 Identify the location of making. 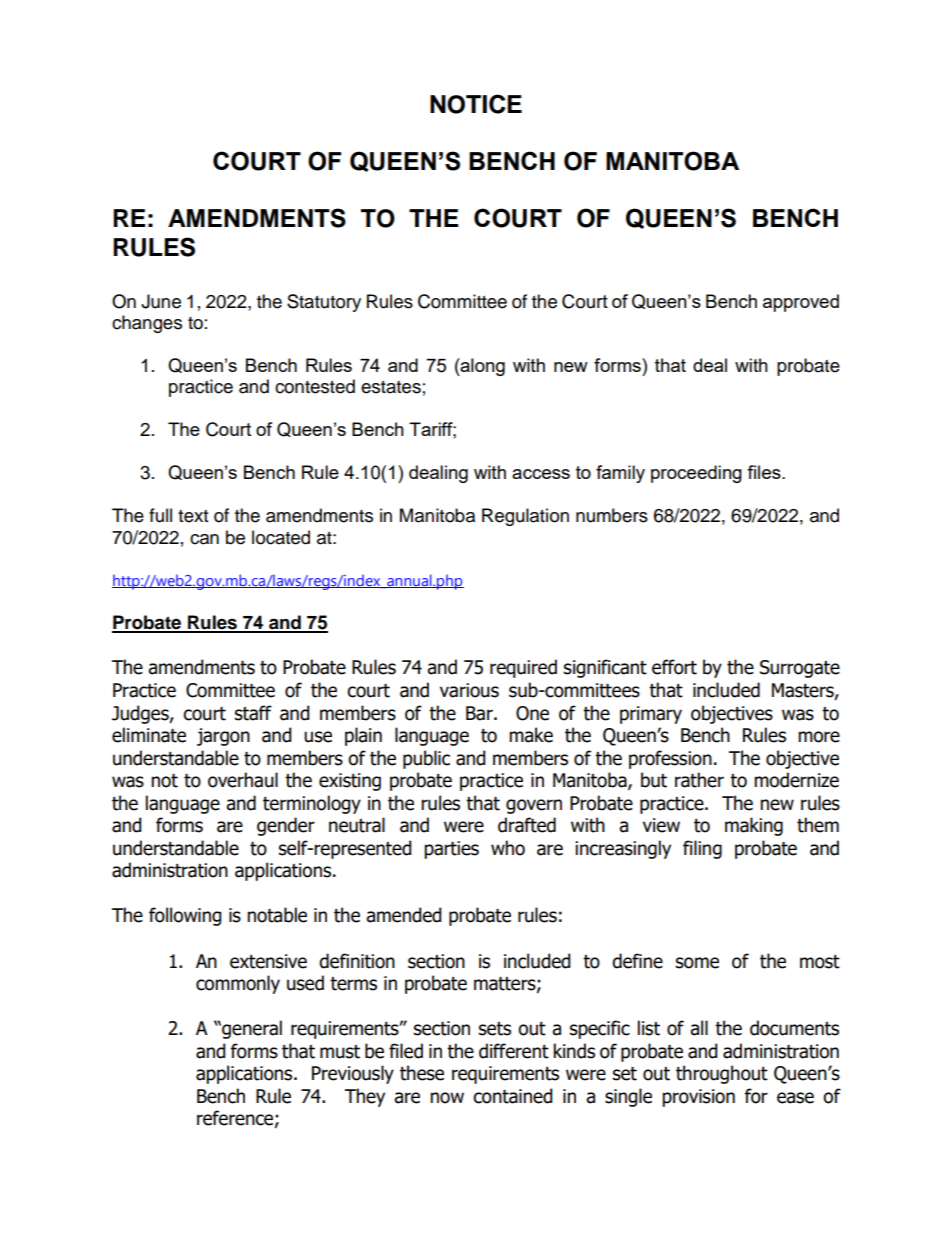
(754, 826).
